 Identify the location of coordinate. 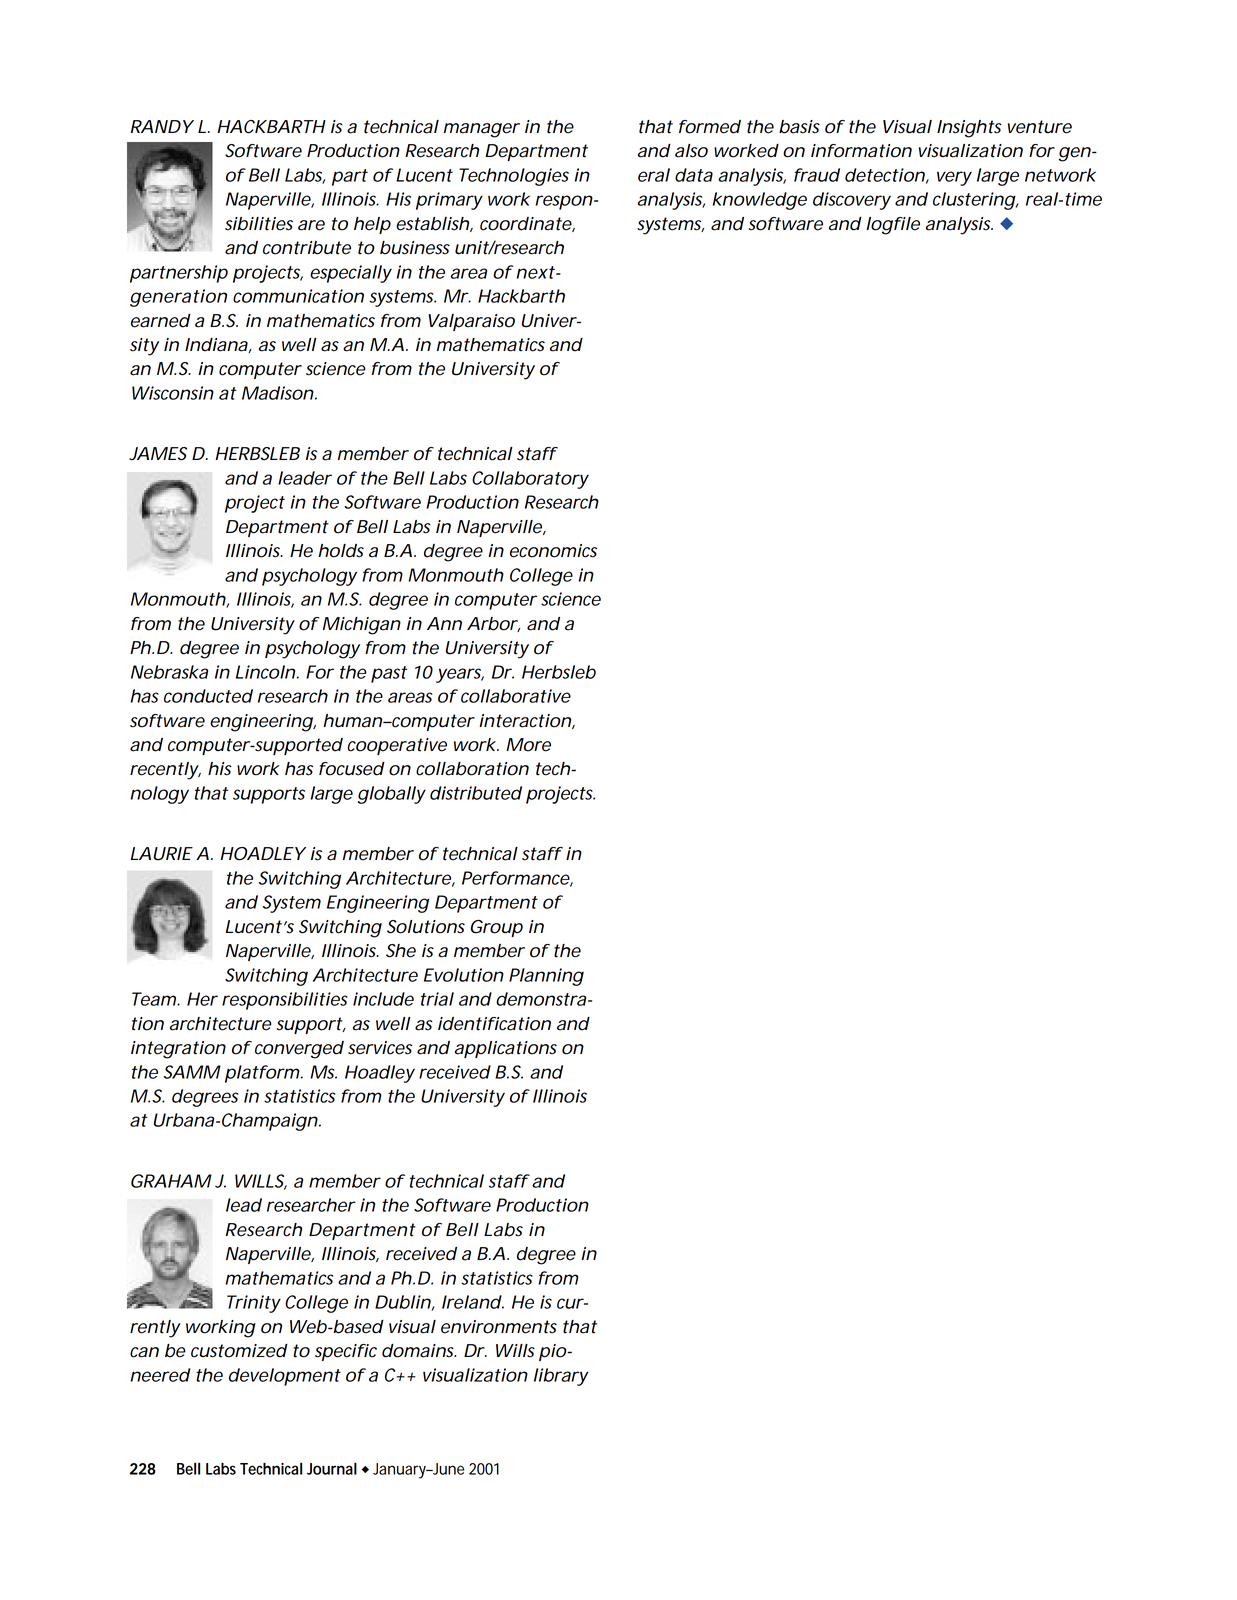
(526, 224).
